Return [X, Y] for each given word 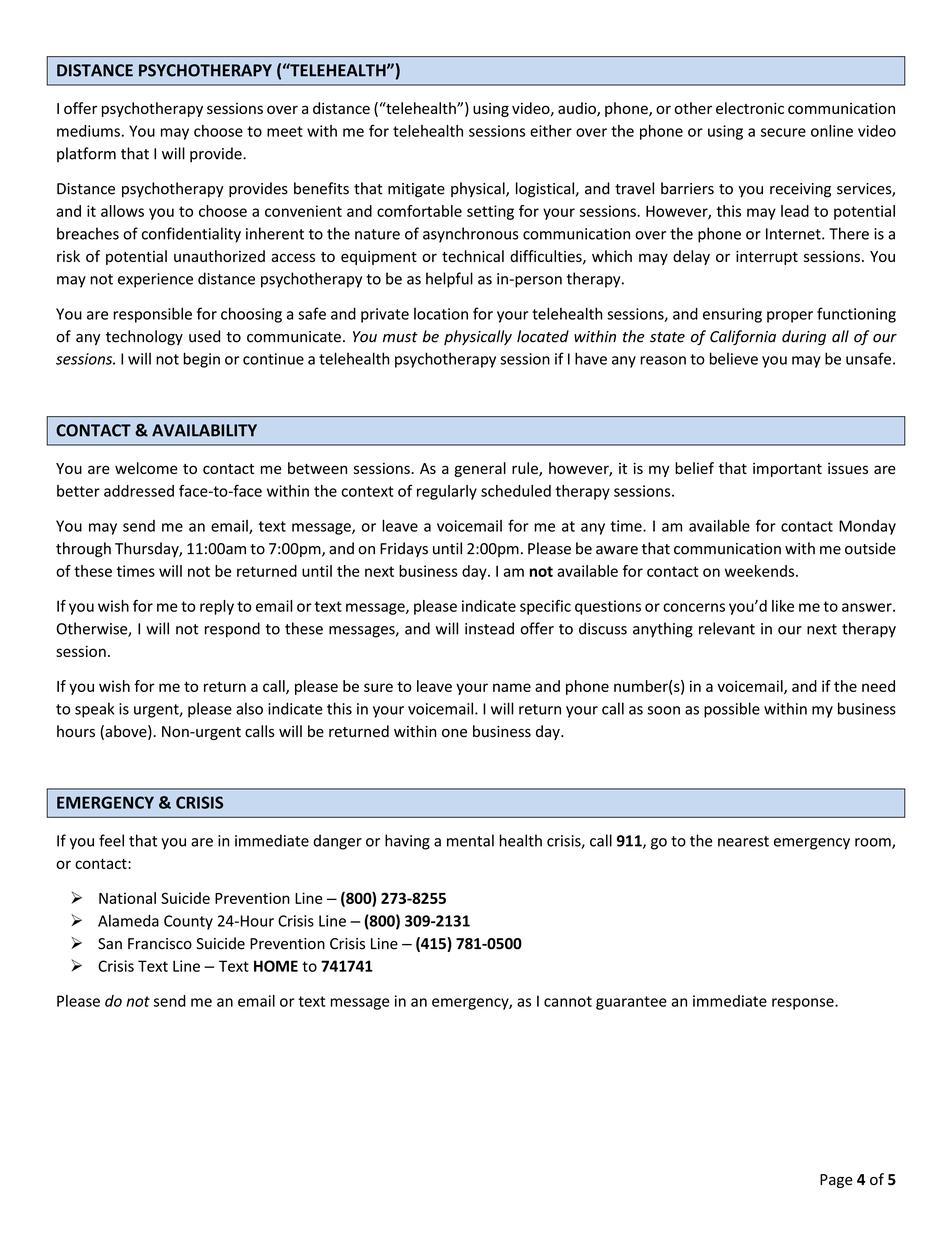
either [551, 131]
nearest [743, 841]
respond [232, 630]
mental [470, 840]
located [543, 336]
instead [489, 628]
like [783, 606]
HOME [276, 966]
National [127, 898]
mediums [88, 131]
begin [201, 360]
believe [734, 358]
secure [783, 132]
